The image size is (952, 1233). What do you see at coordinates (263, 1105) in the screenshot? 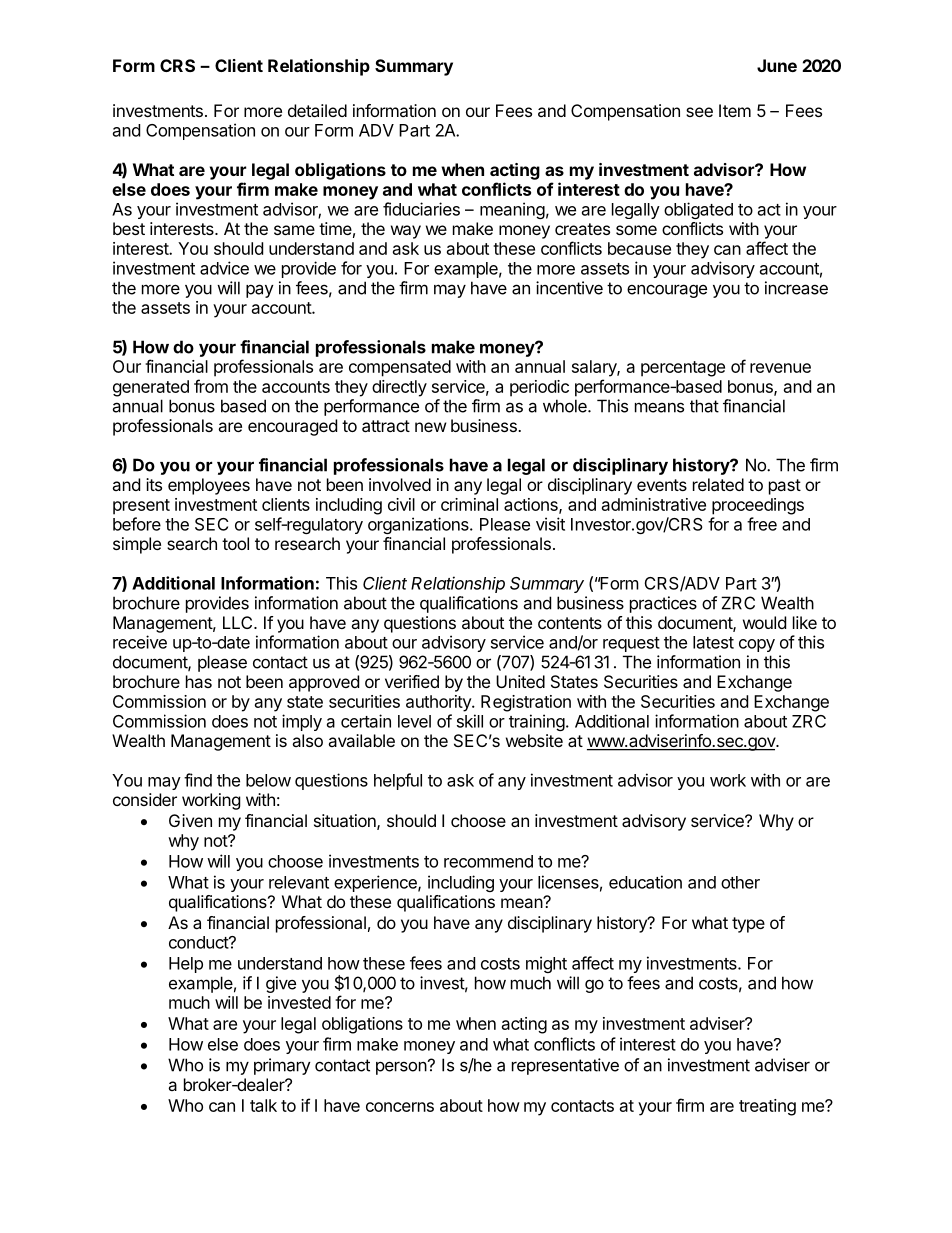
I see `talk` at bounding box center [263, 1105].
